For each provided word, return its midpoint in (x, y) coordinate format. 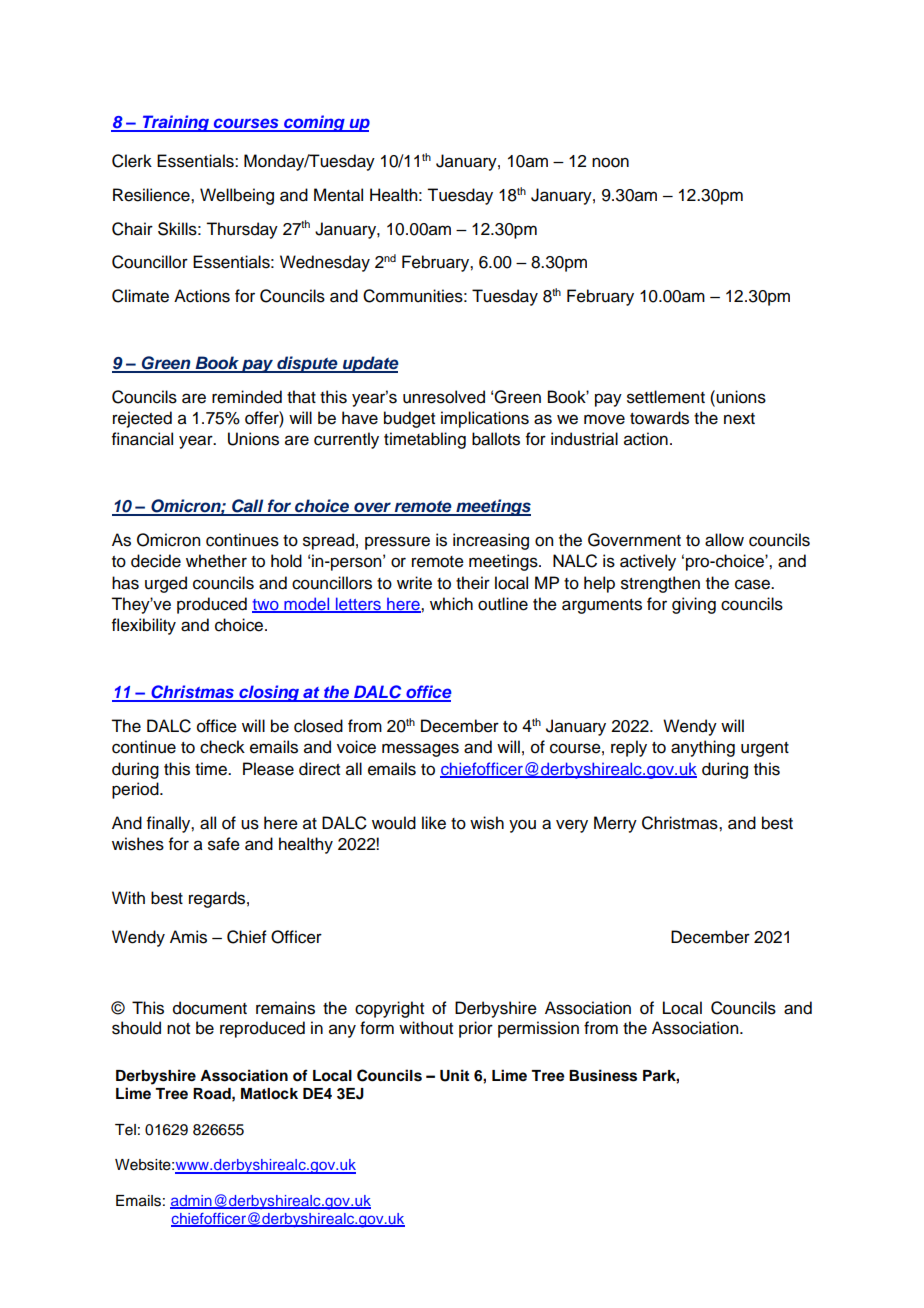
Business (603, 1075)
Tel (125, 1130)
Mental (338, 195)
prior (476, 1029)
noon (610, 162)
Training (175, 123)
